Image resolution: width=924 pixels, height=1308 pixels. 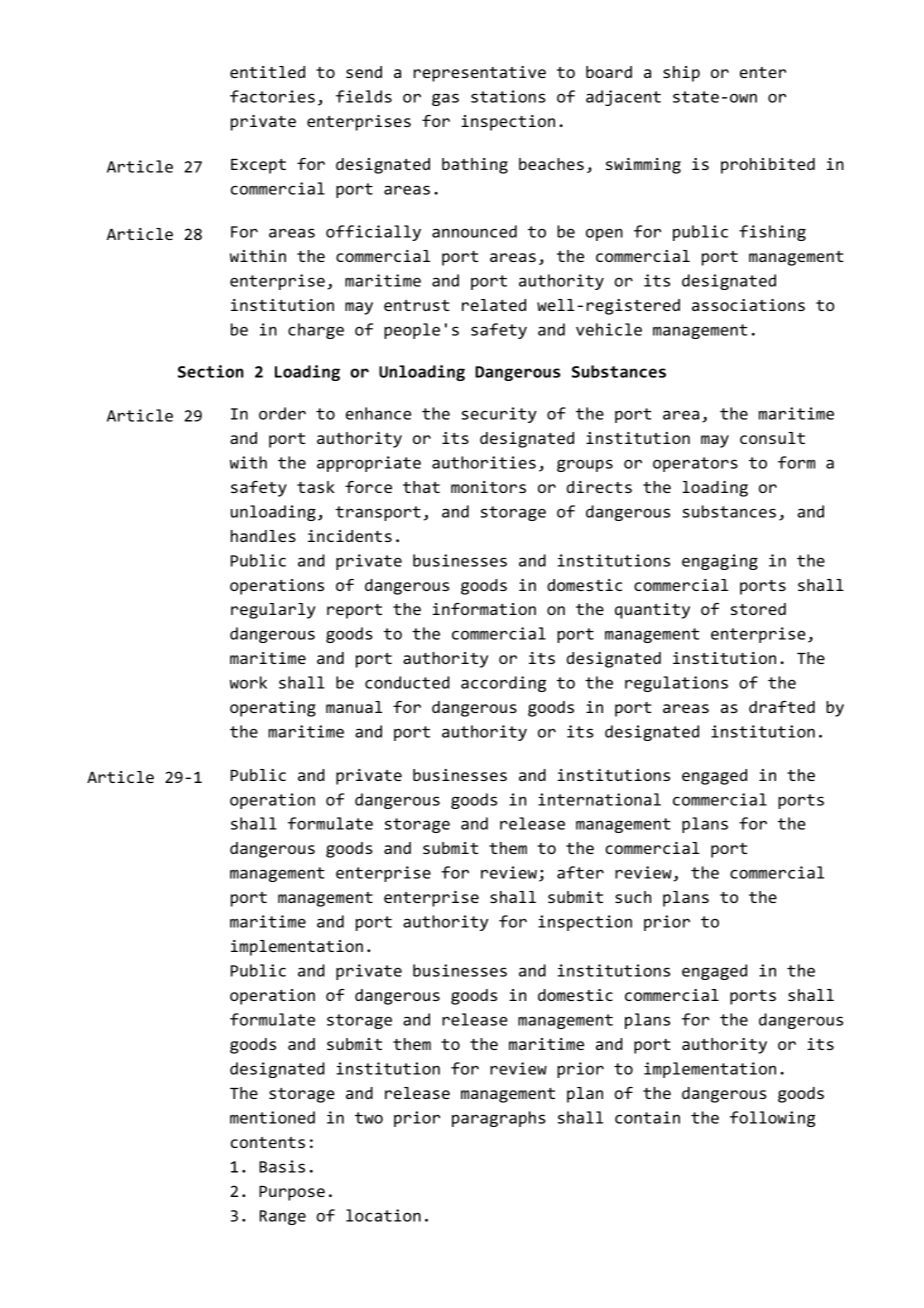 What do you see at coordinates (748, 305) in the screenshot?
I see `associations` at bounding box center [748, 305].
